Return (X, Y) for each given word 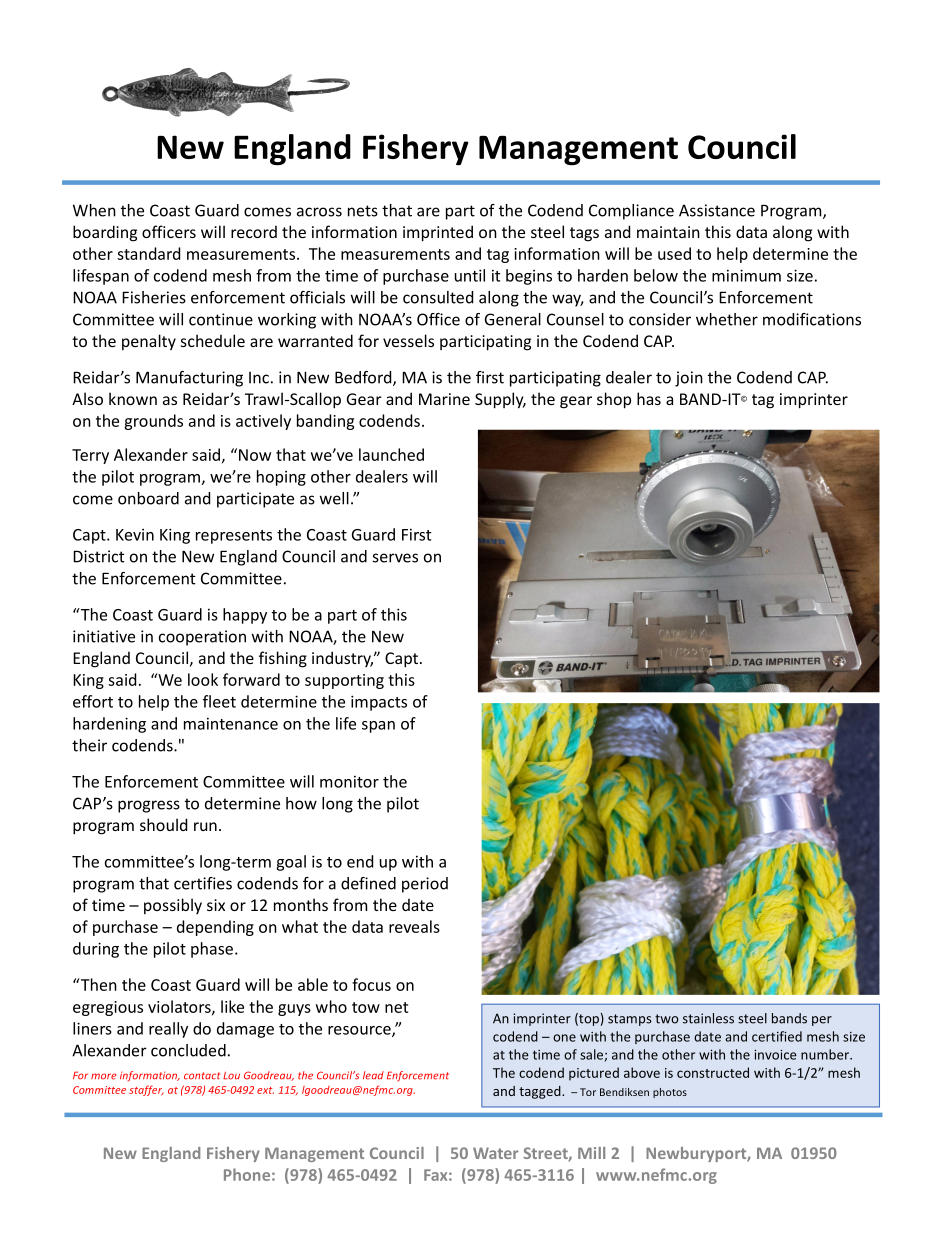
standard (148, 253)
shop (614, 400)
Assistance (717, 210)
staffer (146, 1090)
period (425, 885)
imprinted (438, 233)
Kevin (135, 535)
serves (395, 558)
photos (670, 1093)
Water (496, 1153)
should (163, 824)
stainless (708, 1018)
